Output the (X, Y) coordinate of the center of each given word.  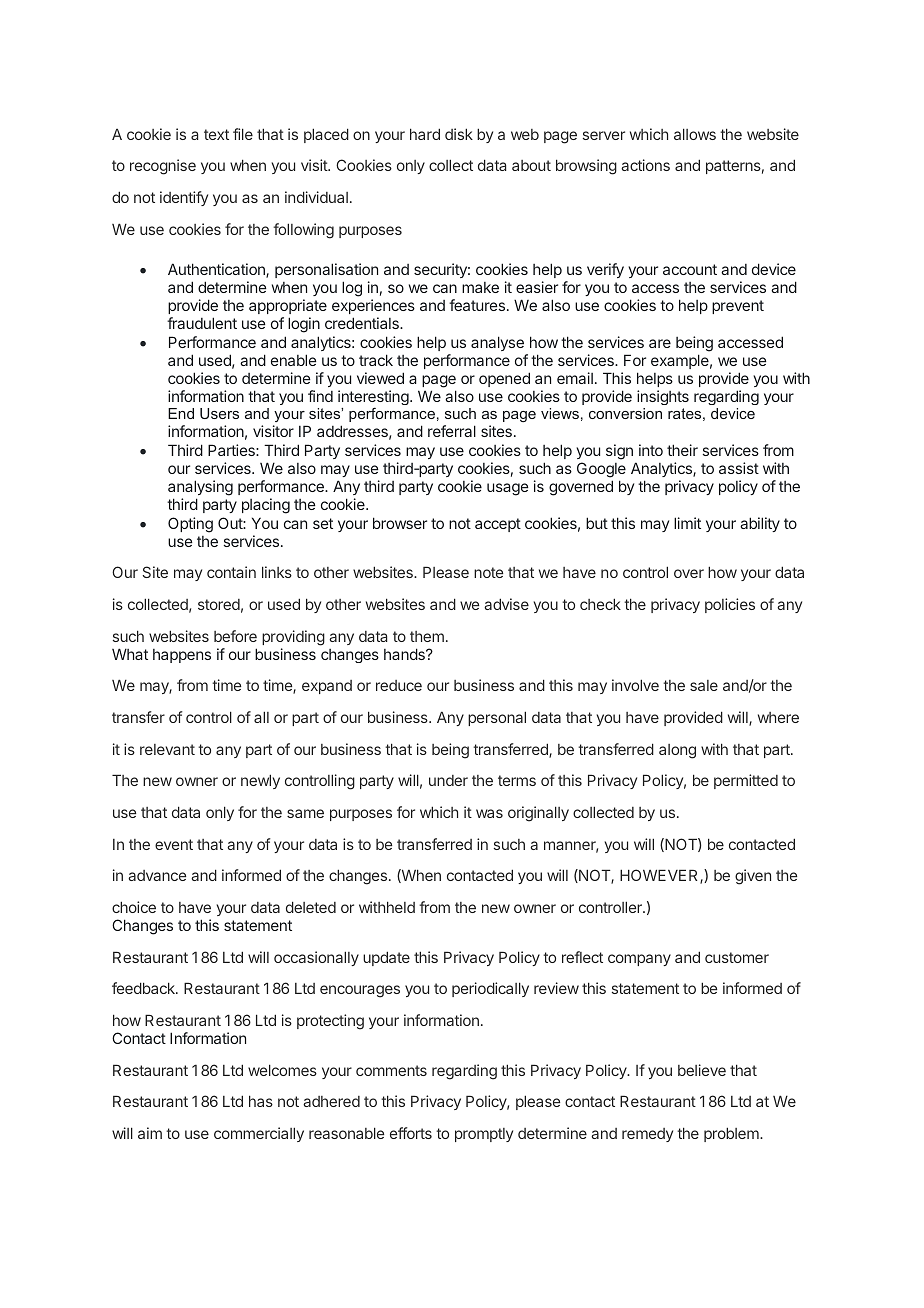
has (261, 1101)
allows (695, 134)
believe (702, 1070)
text (216, 134)
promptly (484, 1135)
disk (459, 134)
